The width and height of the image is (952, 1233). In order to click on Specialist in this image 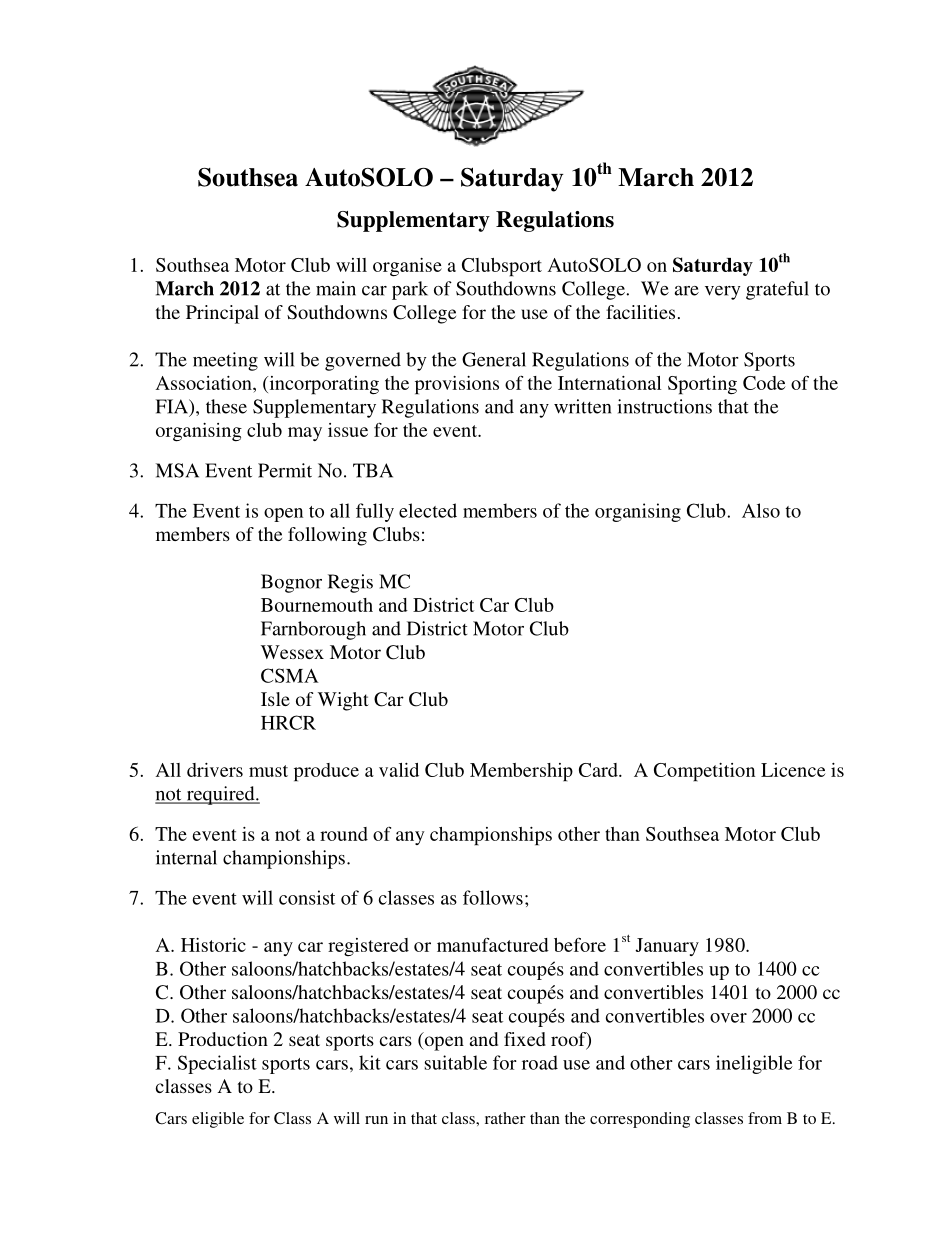, I will do `click(217, 1064)`.
